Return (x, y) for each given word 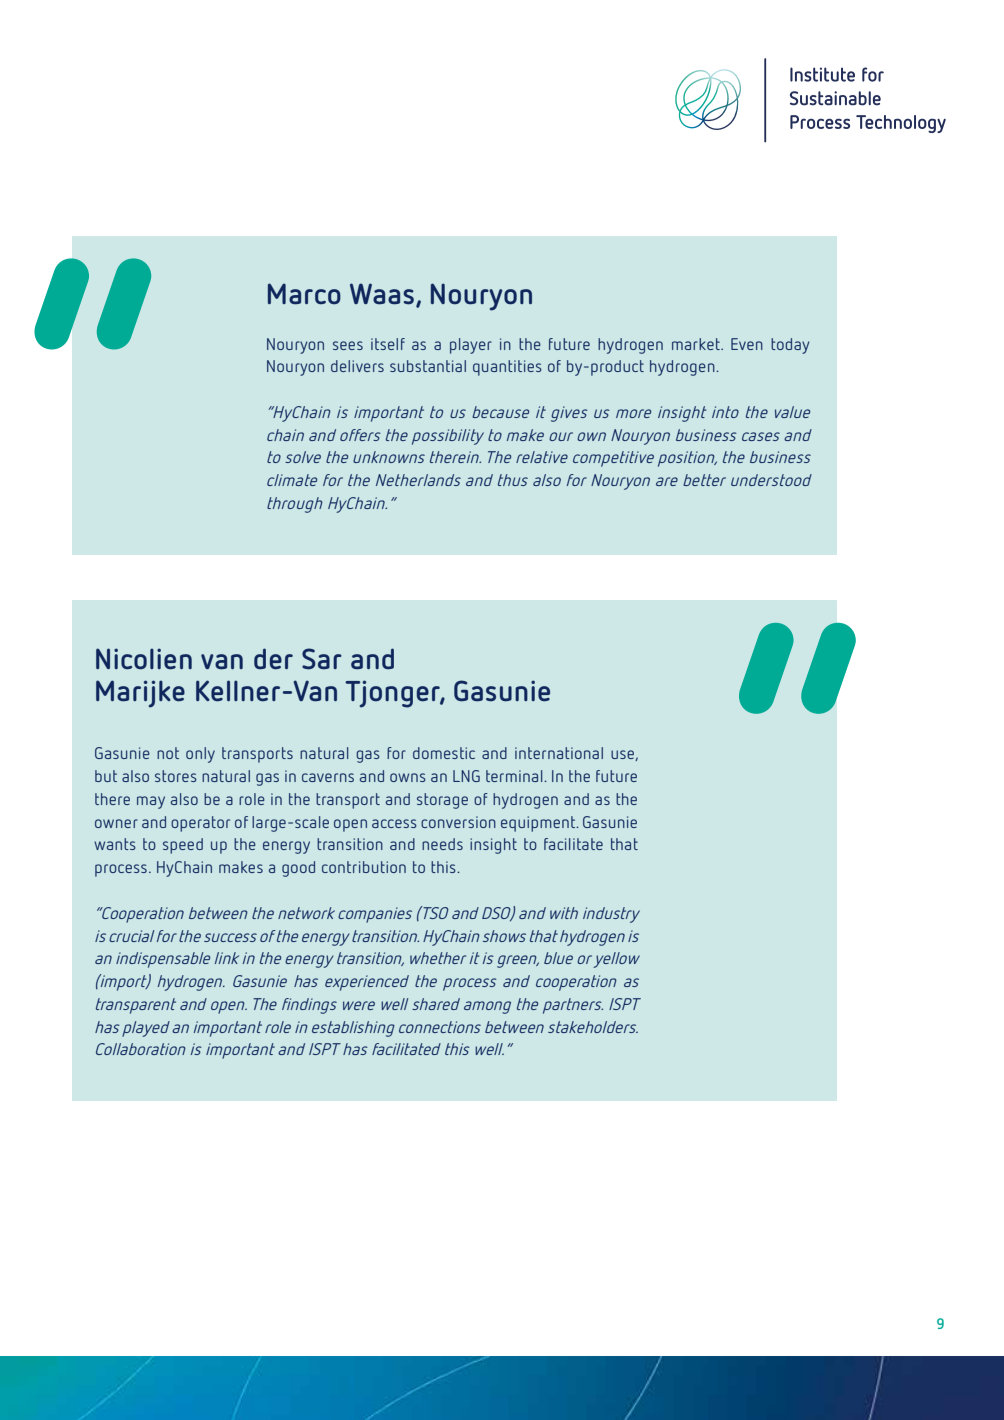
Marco (304, 294)
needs (442, 844)
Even (747, 344)
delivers (357, 366)
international (559, 753)
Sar (322, 659)
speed (183, 846)
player (471, 346)
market (697, 344)
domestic (444, 753)
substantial (428, 366)
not (168, 753)
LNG (466, 776)
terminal (515, 776)
